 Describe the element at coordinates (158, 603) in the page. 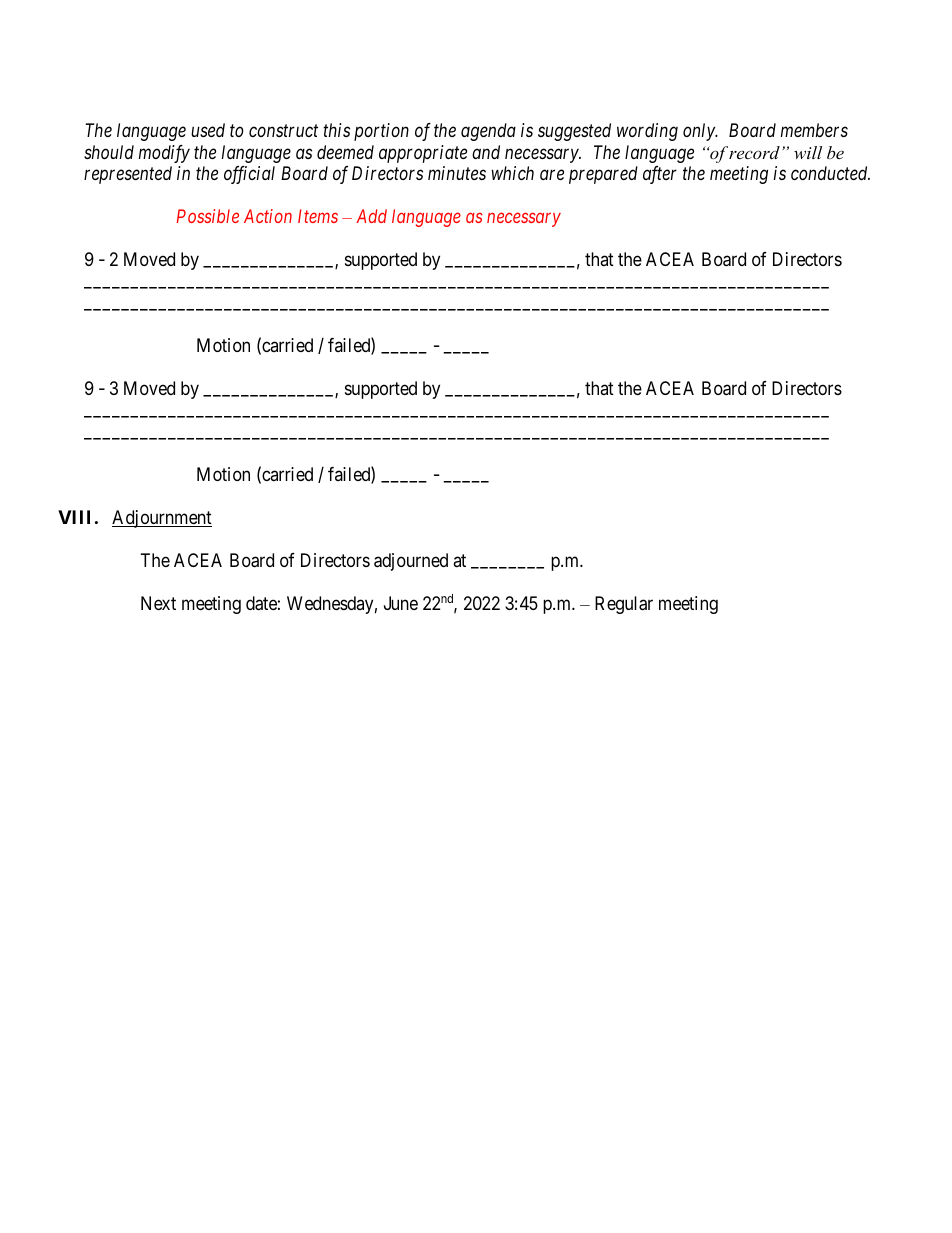

I see `Next` at that location.
